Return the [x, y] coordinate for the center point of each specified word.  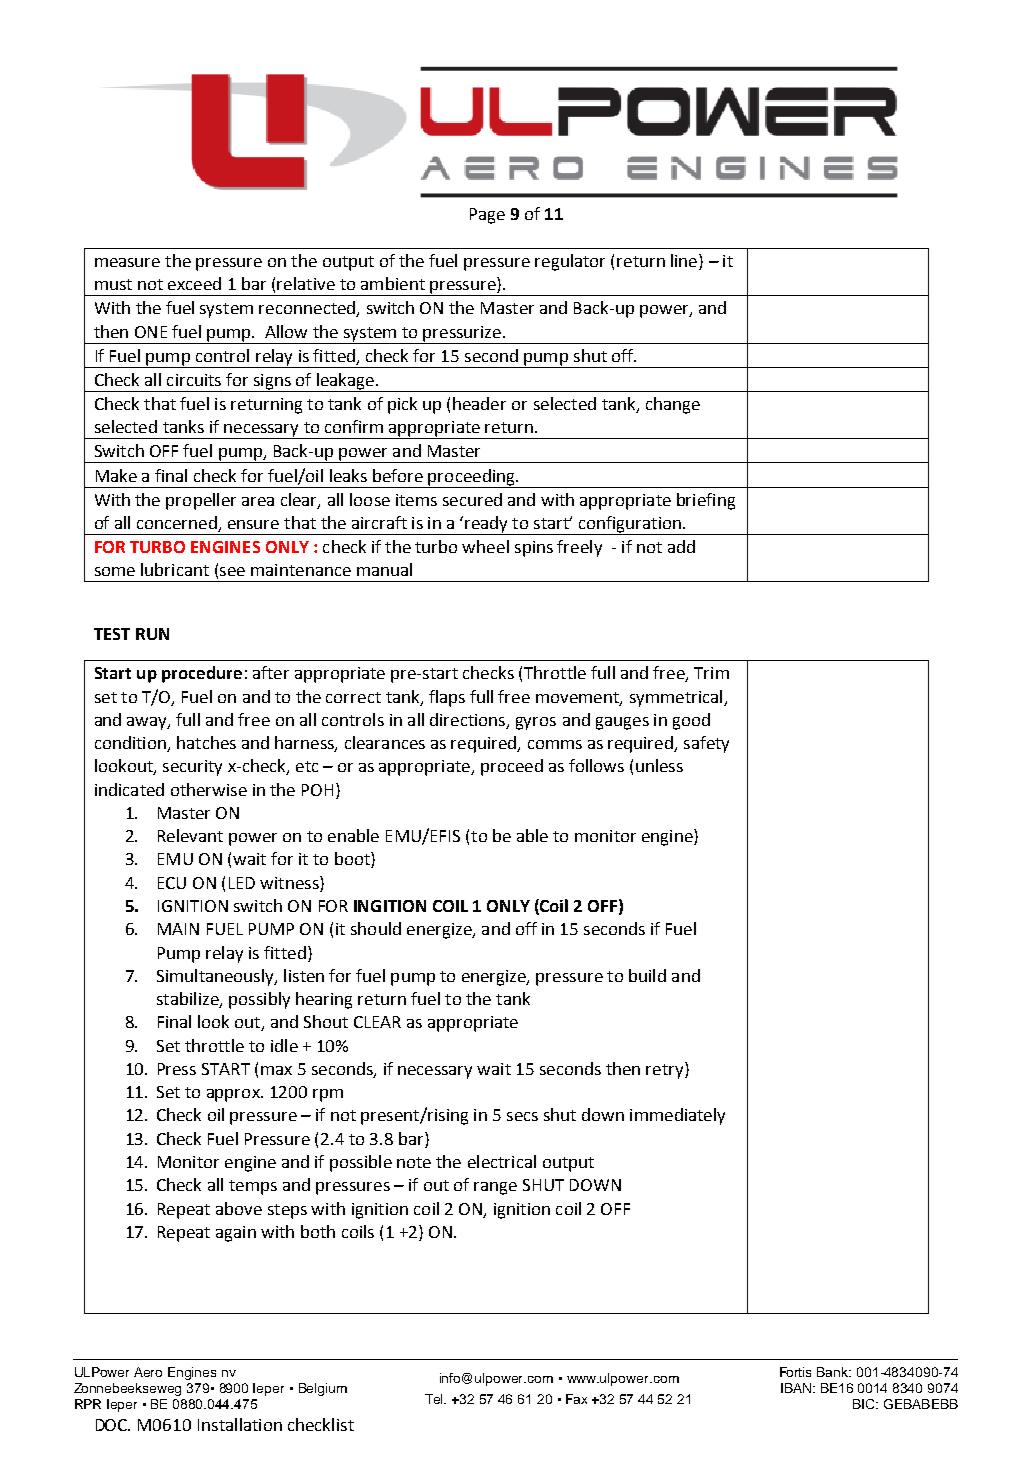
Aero [148, 1372]
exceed [194, 283]
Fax [576, 1399]
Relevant [190, 835]
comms [555, 744]
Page [487, 216]
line [685, 262]
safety [706, 744]
